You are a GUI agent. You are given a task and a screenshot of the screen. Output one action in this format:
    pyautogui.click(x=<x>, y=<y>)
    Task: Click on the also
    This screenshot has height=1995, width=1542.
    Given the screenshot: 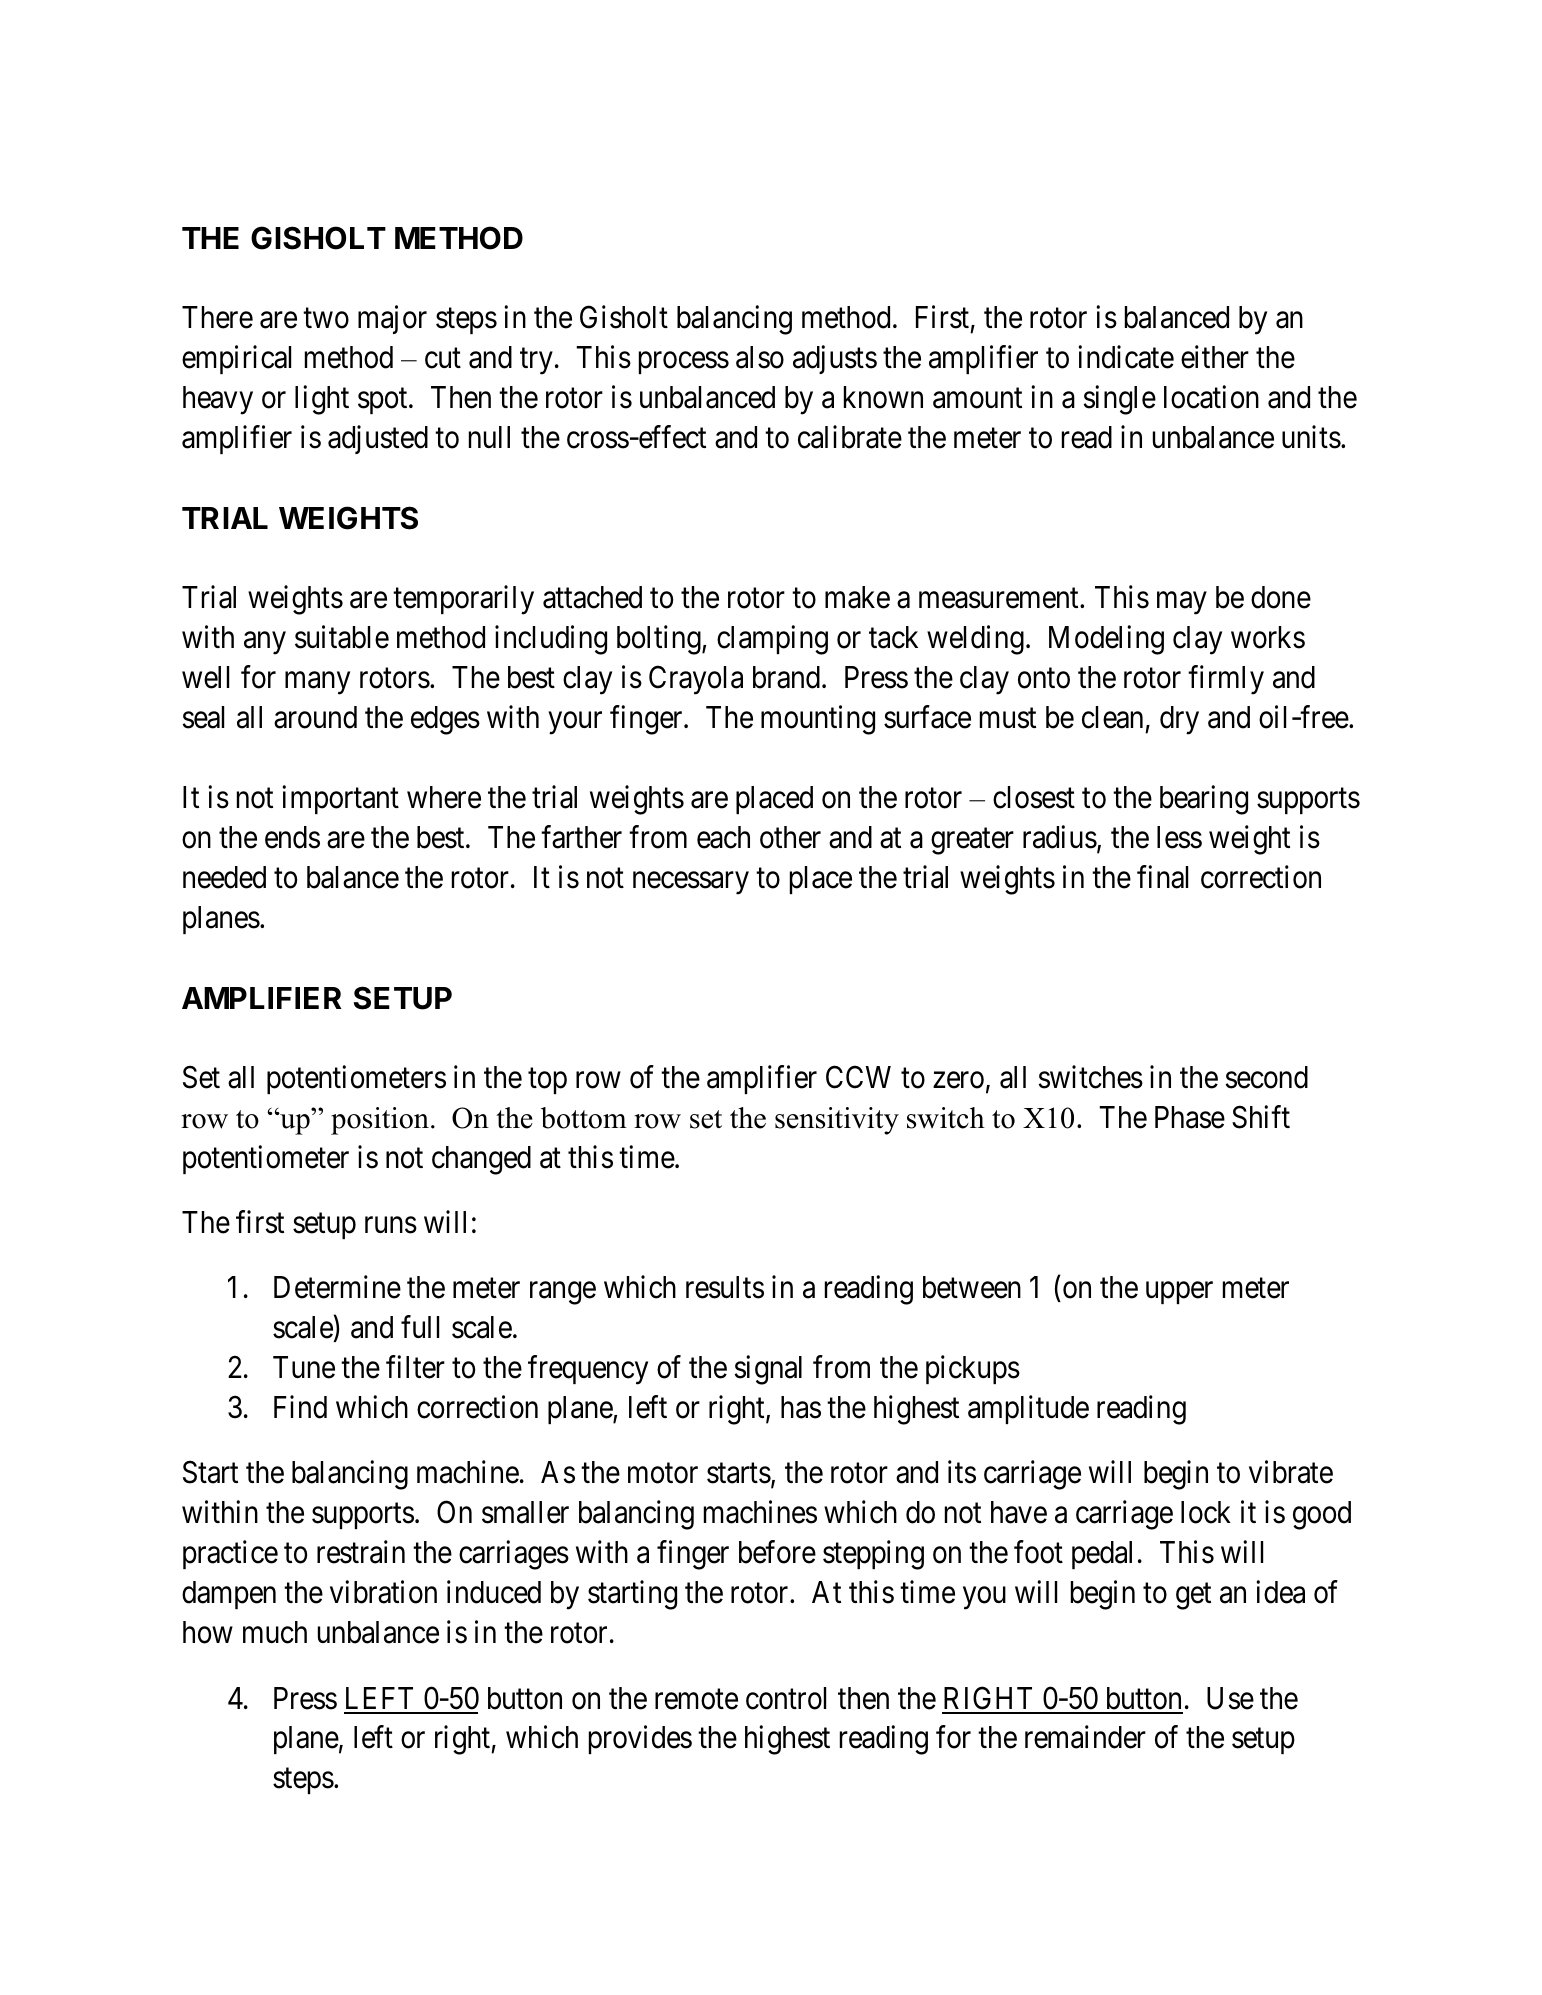 What is the action you would take?
    pyautogui.click(x=760, y=357)
